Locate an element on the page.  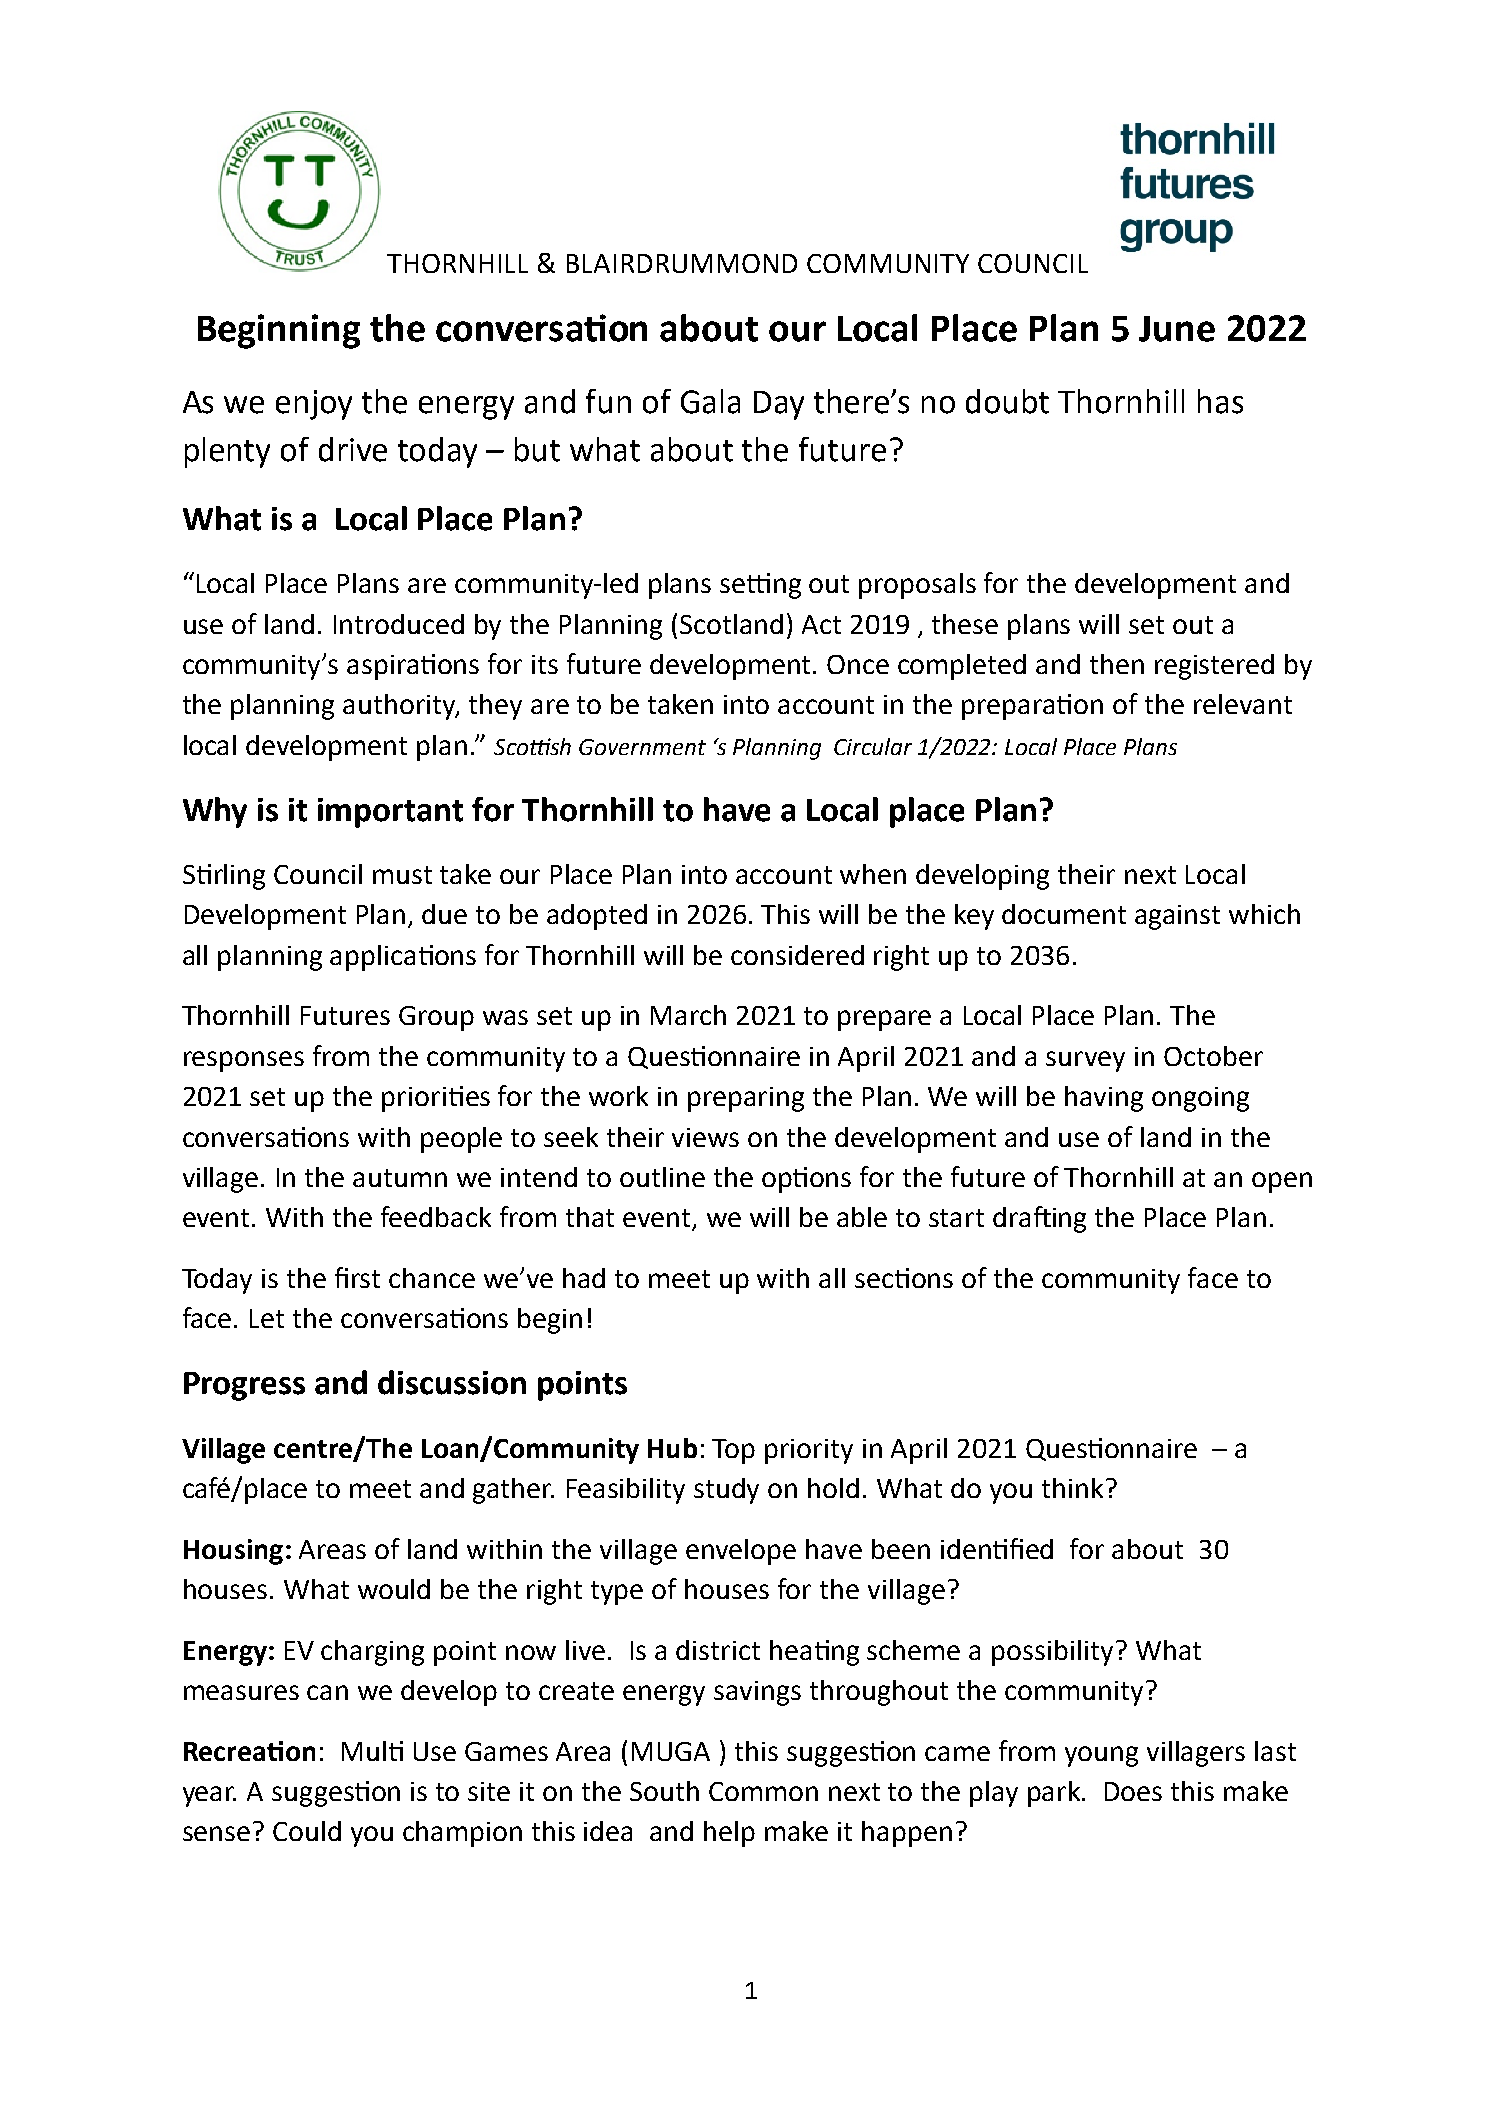
June is located at coordinates (1177, 329).
